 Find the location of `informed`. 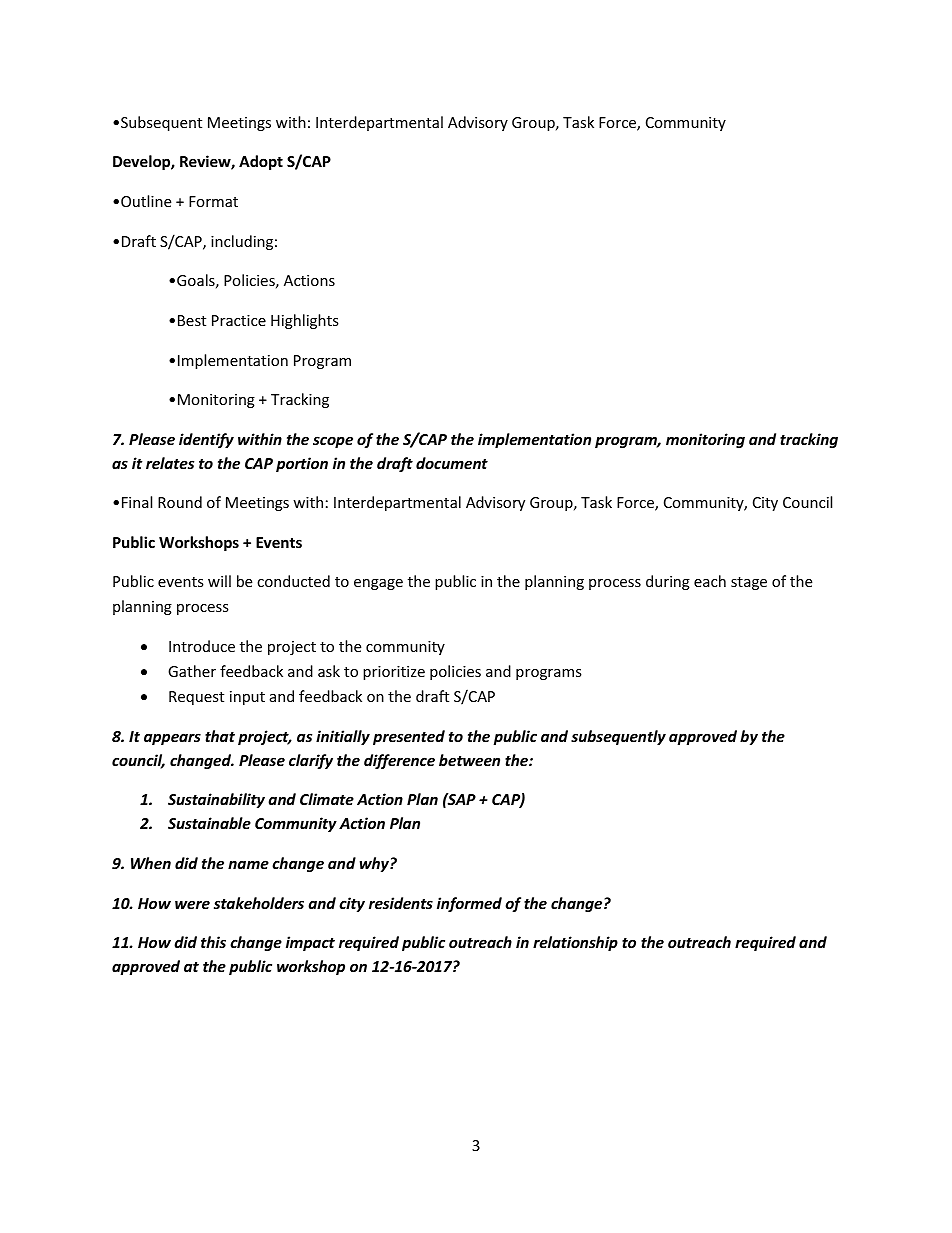

informed is located at coordinates (469, 904).
